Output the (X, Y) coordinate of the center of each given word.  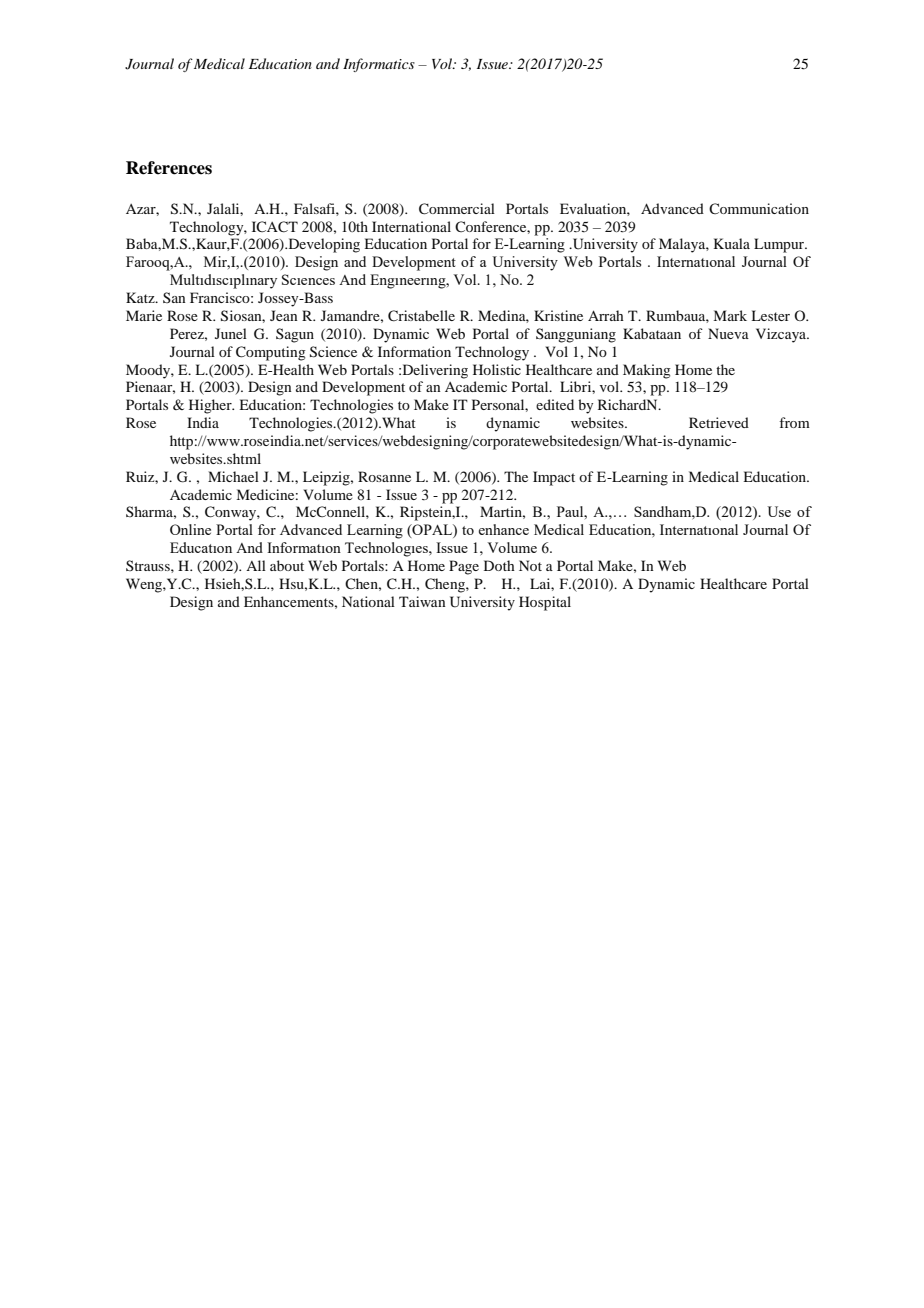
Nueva (728, 333)
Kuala (732, 243)
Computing (271, 353)
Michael (233, 476)
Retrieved (719, 422)
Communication (759, 208)
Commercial (457, 209)
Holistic (497, 369)
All (256, 565)
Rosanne (384, 476)
